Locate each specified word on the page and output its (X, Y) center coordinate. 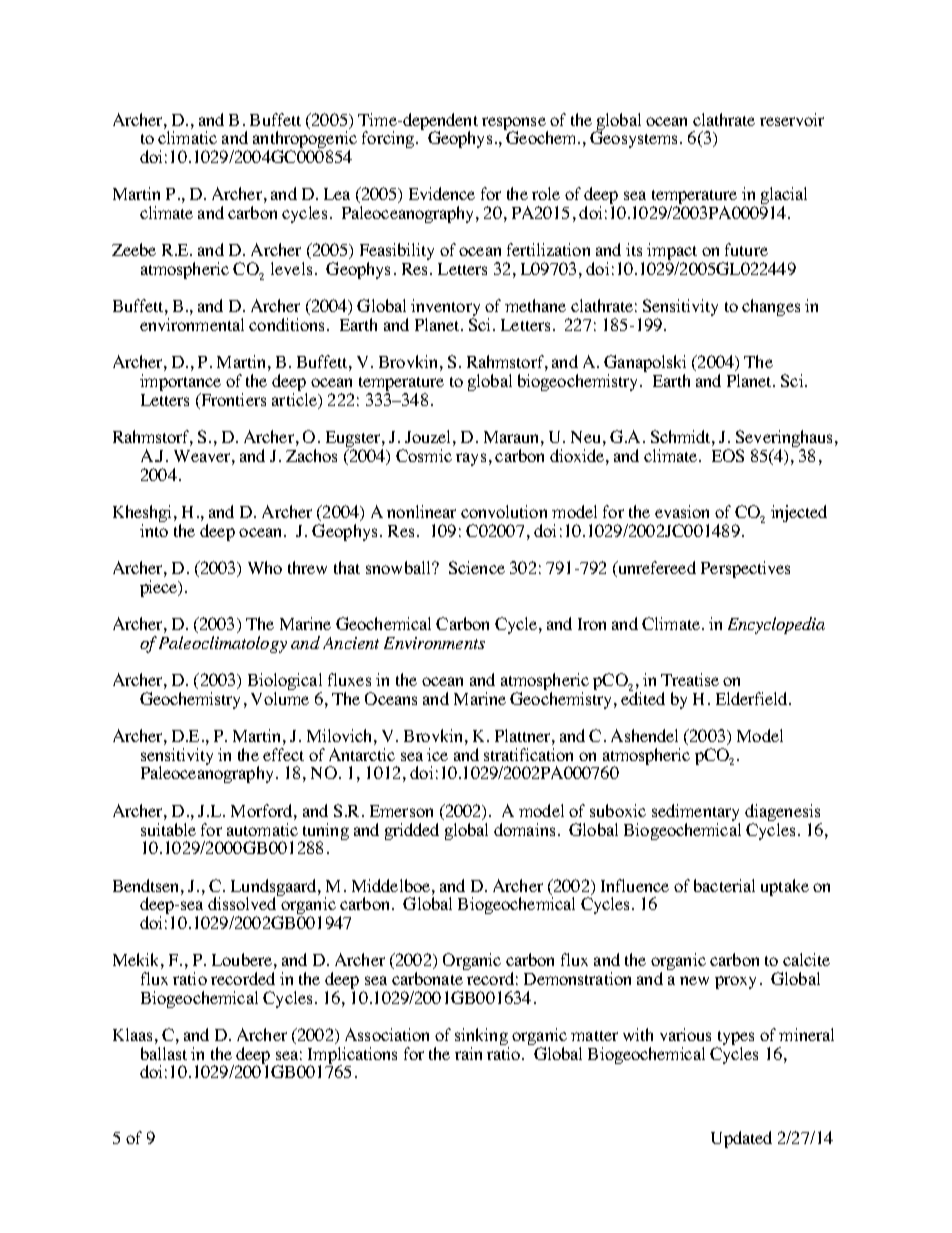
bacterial (724, 885)
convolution (504, 511)
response (515, 125)
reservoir (792, 119)
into (154, 530)
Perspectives (745, 569)
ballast (164, 1053)
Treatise (690, 679)
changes (771, 307)
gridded (412, 831)
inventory (445, 309)
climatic (187, 137)
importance (180, 384)
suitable (168, 829)
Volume (280, 698)
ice (437, 754)
